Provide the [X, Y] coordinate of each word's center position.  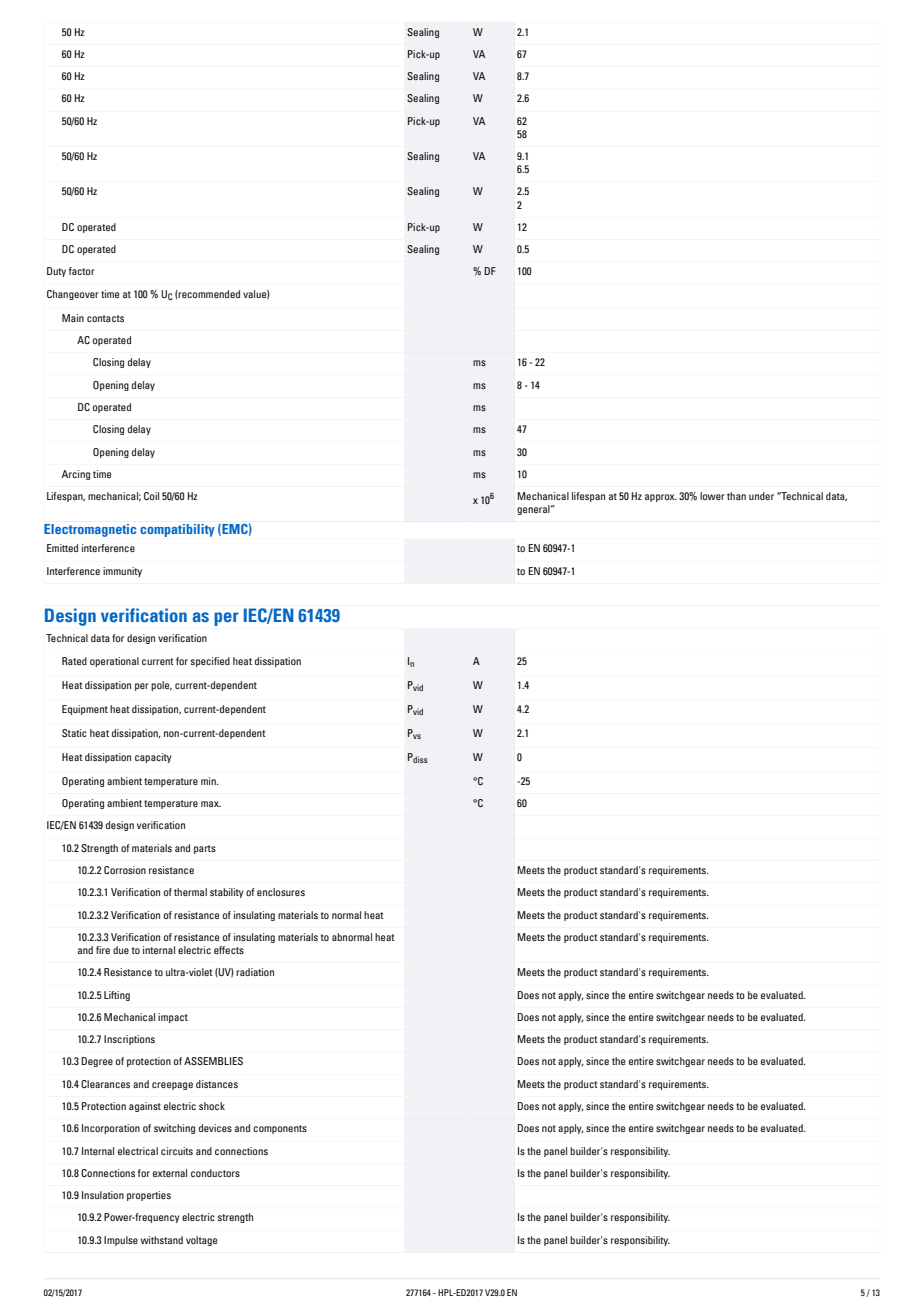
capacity [153, 758]
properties [149, 1196]
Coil [151, 496]
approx [661, 498]
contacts [105, 318]
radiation [255, 972]
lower [712, 496]
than [736, 496]
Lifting [117, 996]
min [209, 781]
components [280, 1129]
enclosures [281, 892]
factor [82, 271]
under [761, 496]
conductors [215, 1173]
